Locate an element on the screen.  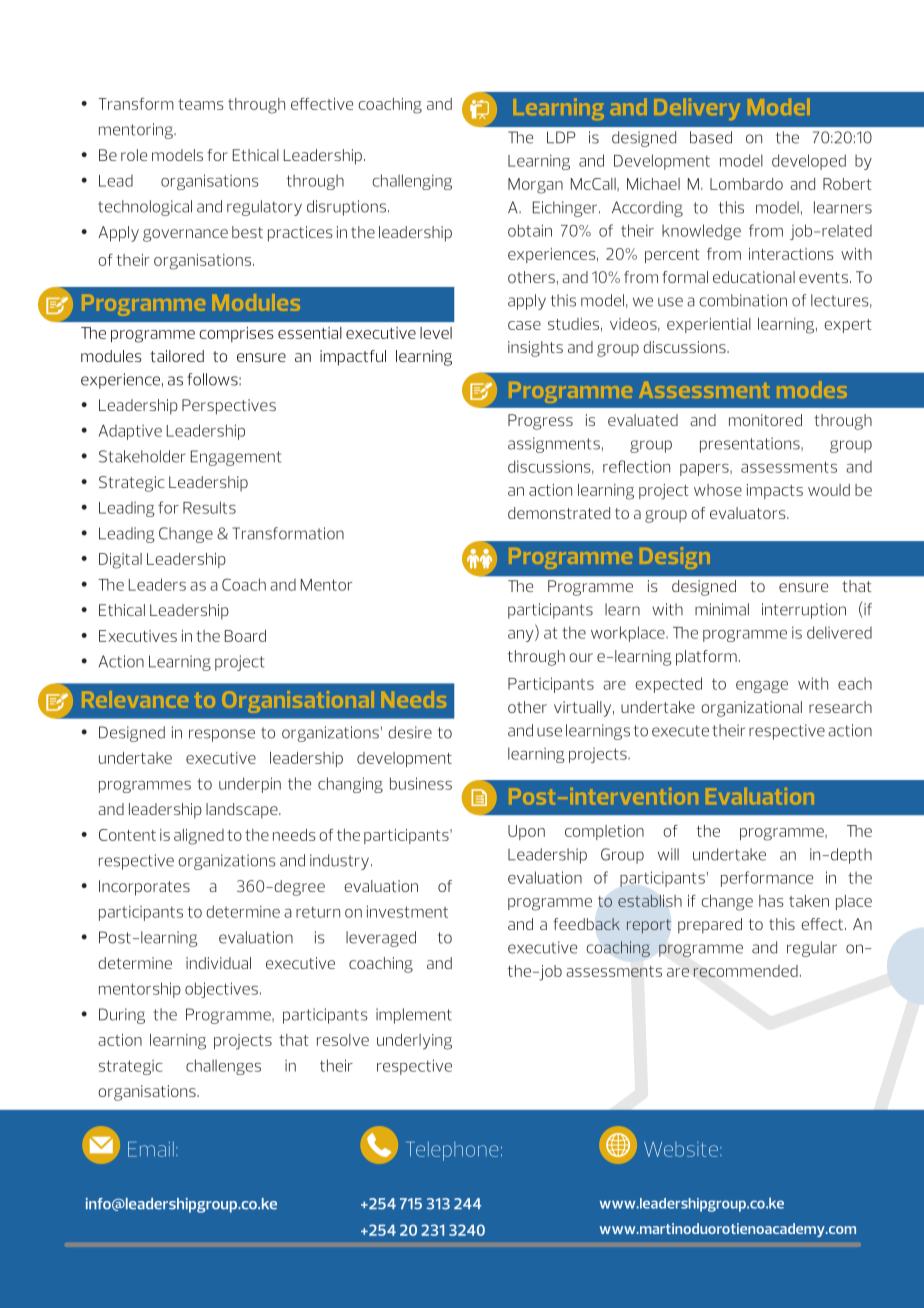
any is located at coordinates (522, 636).
